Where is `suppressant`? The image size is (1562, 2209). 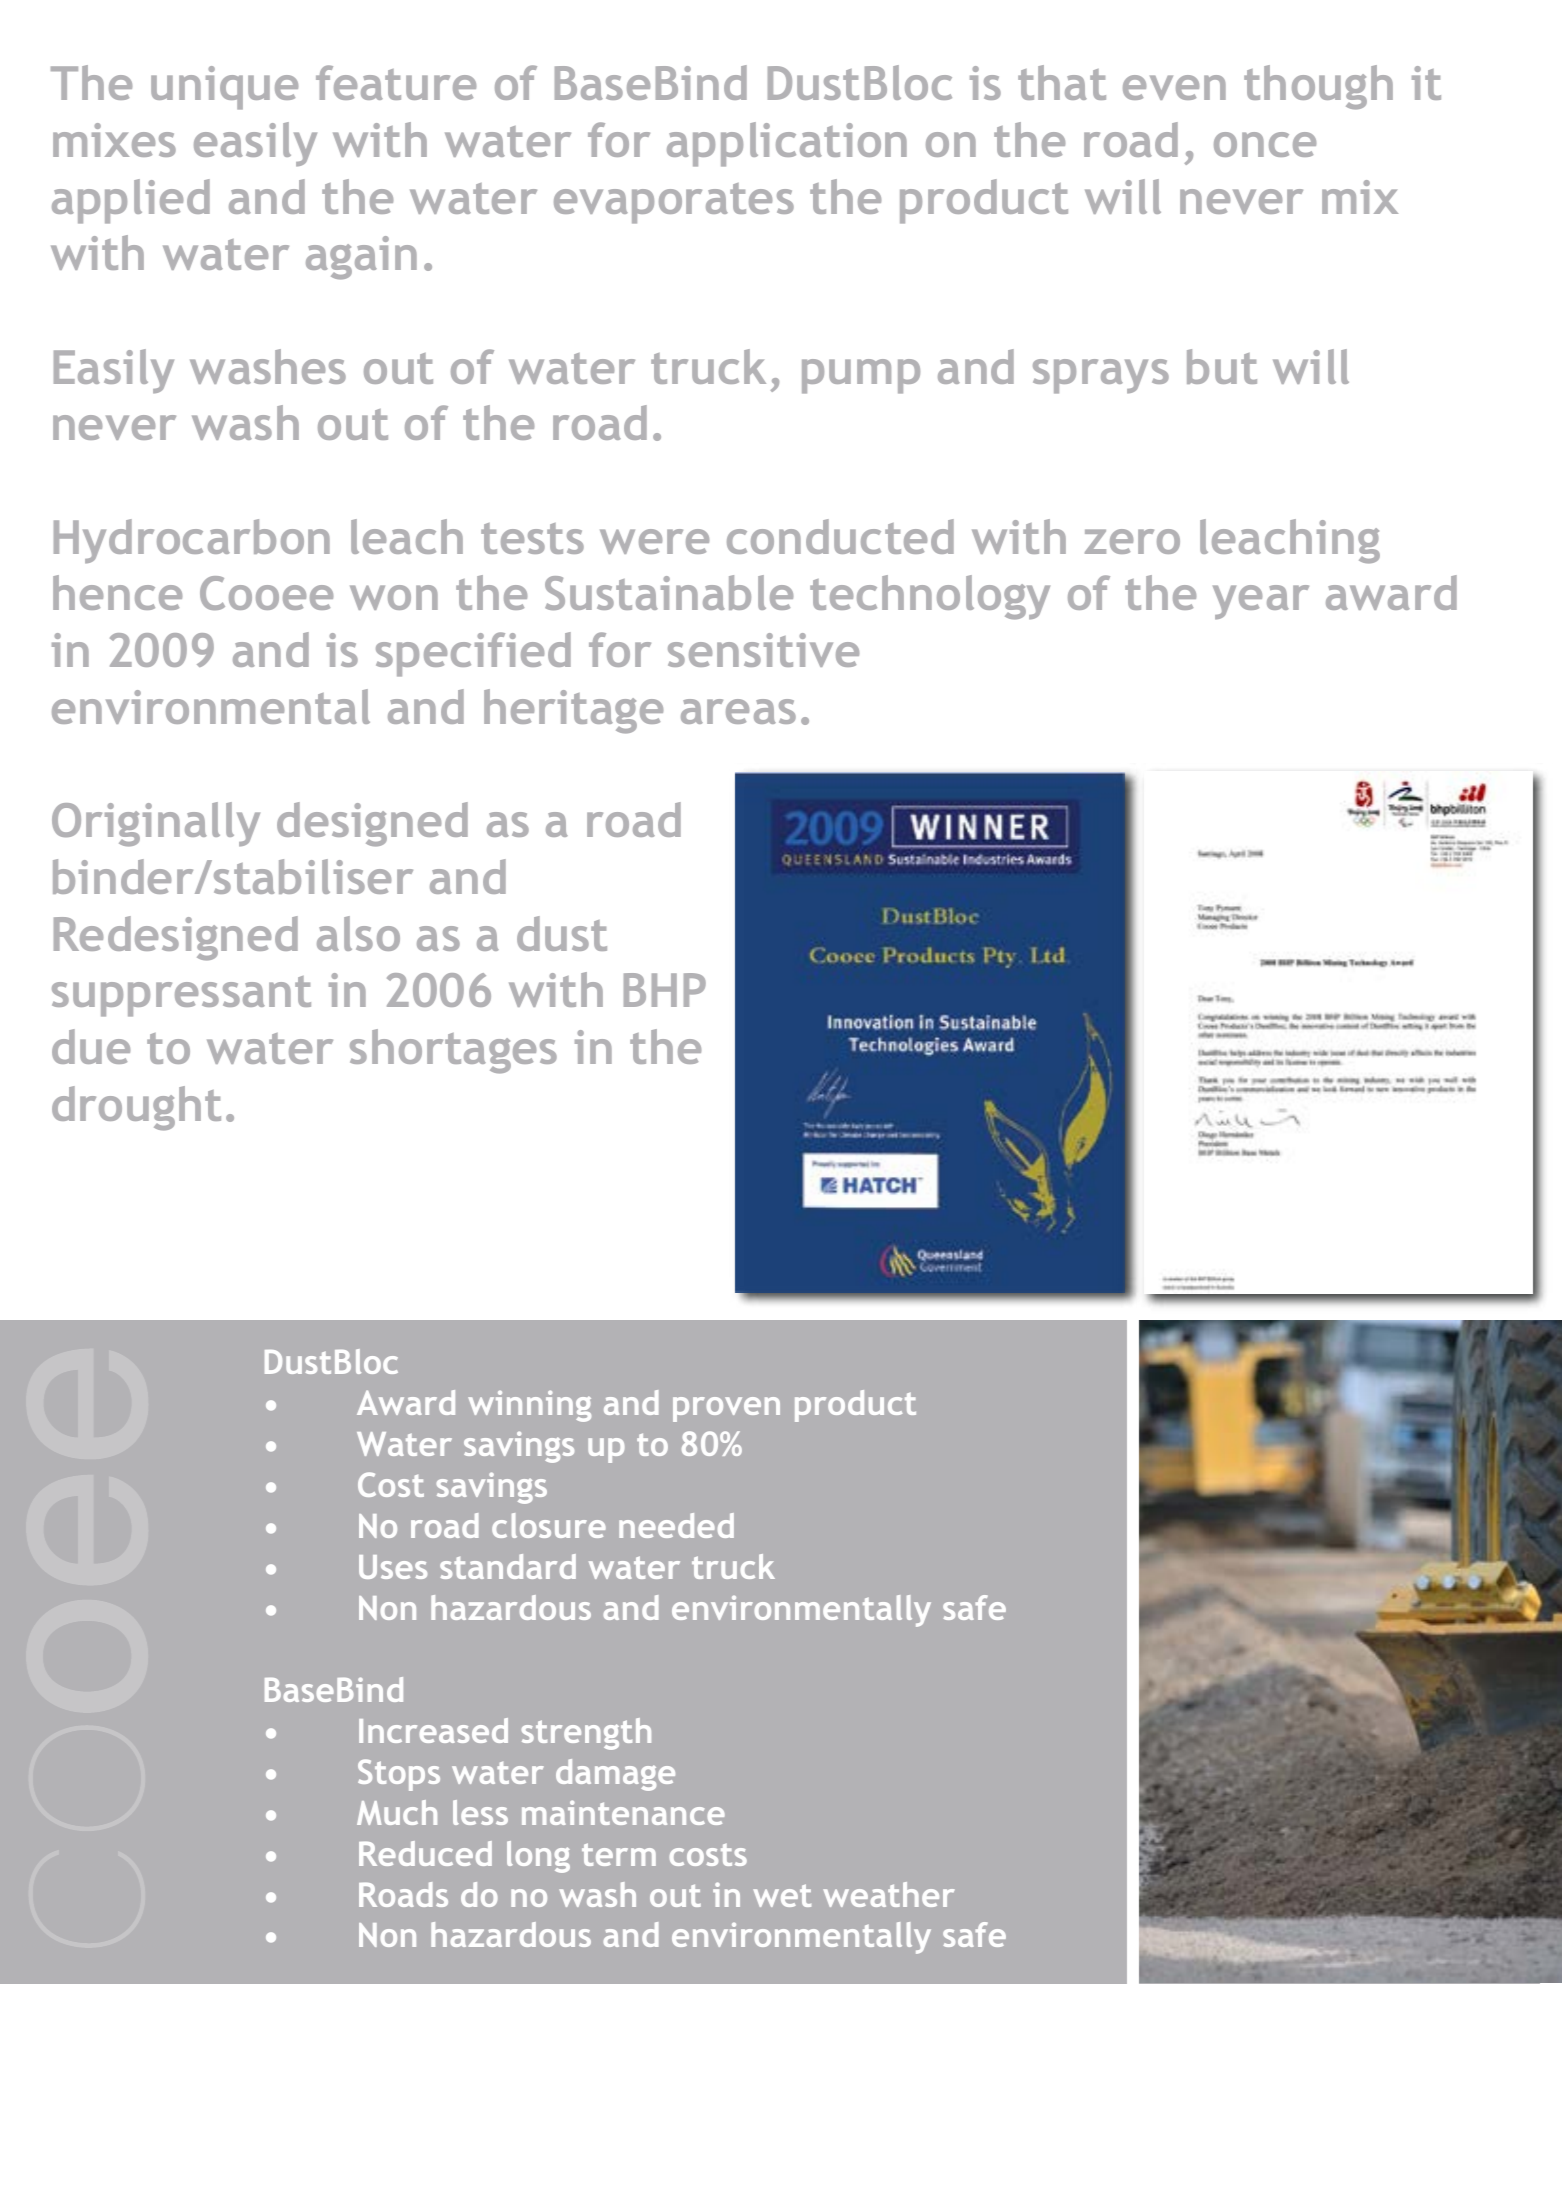
suppressant is located at coordinates (181, 996).
